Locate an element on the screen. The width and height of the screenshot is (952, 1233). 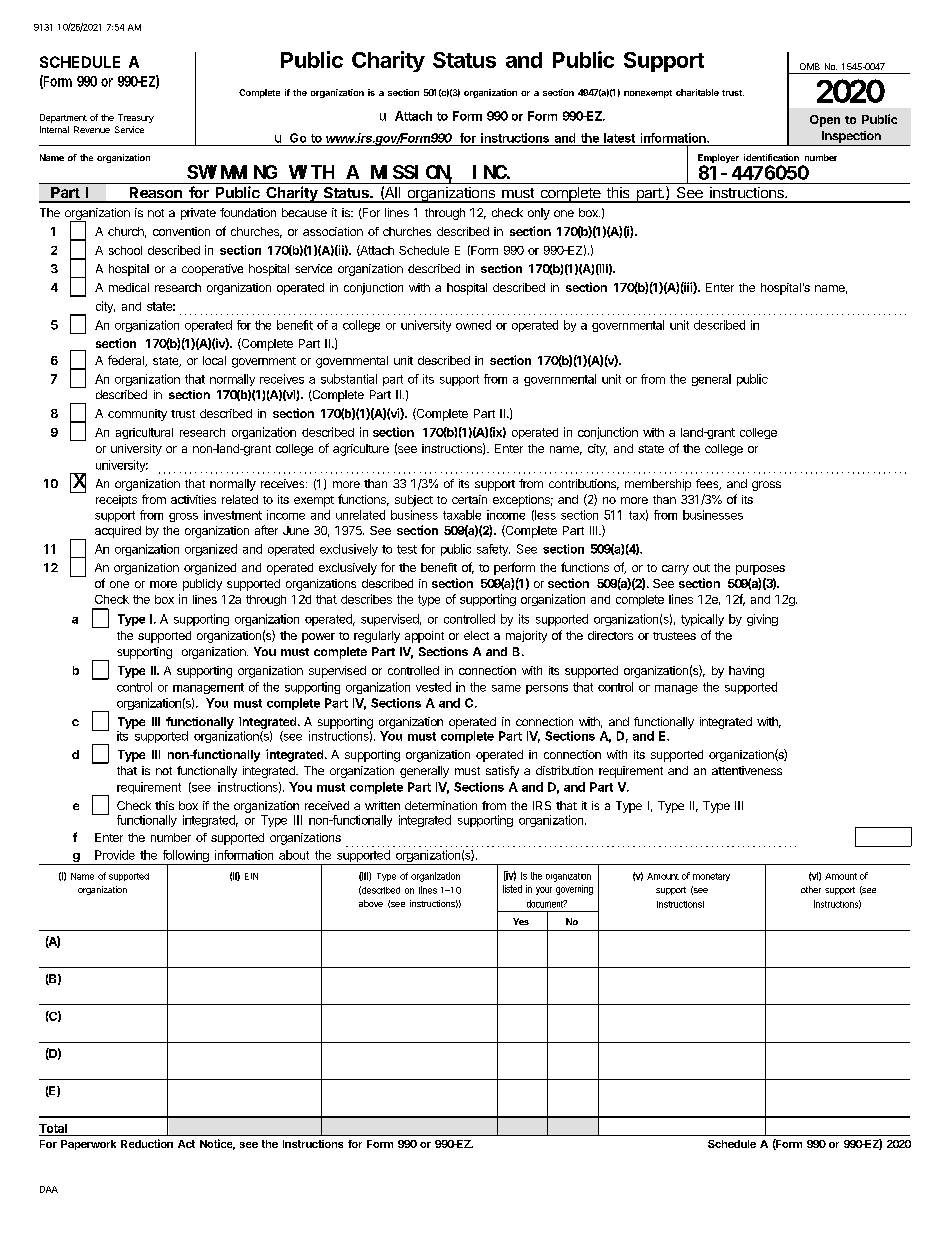
Reduction is located at coordinates (147, 1143).
